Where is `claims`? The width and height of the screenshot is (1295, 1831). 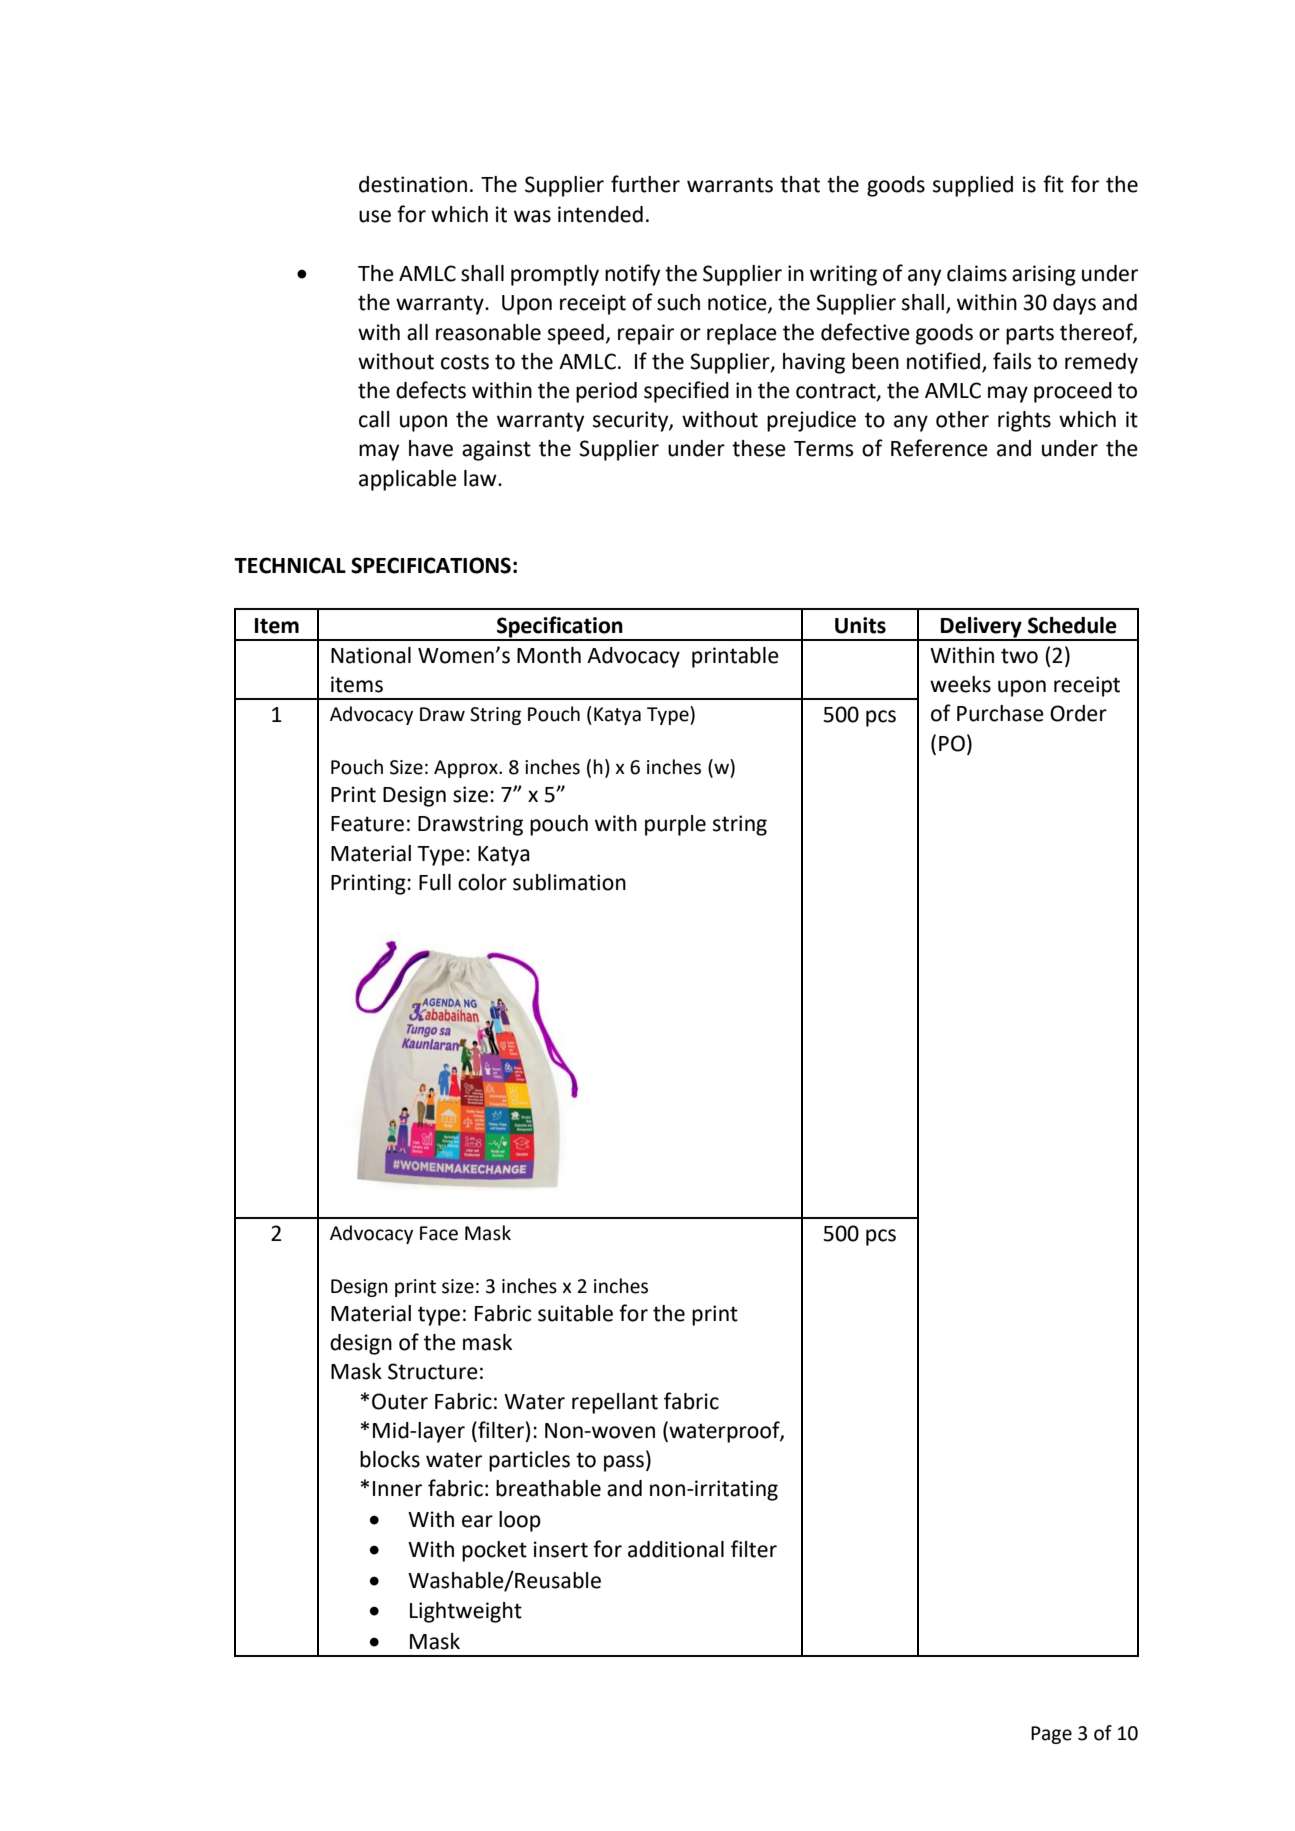 claims is located at coordinates (977, 273).
